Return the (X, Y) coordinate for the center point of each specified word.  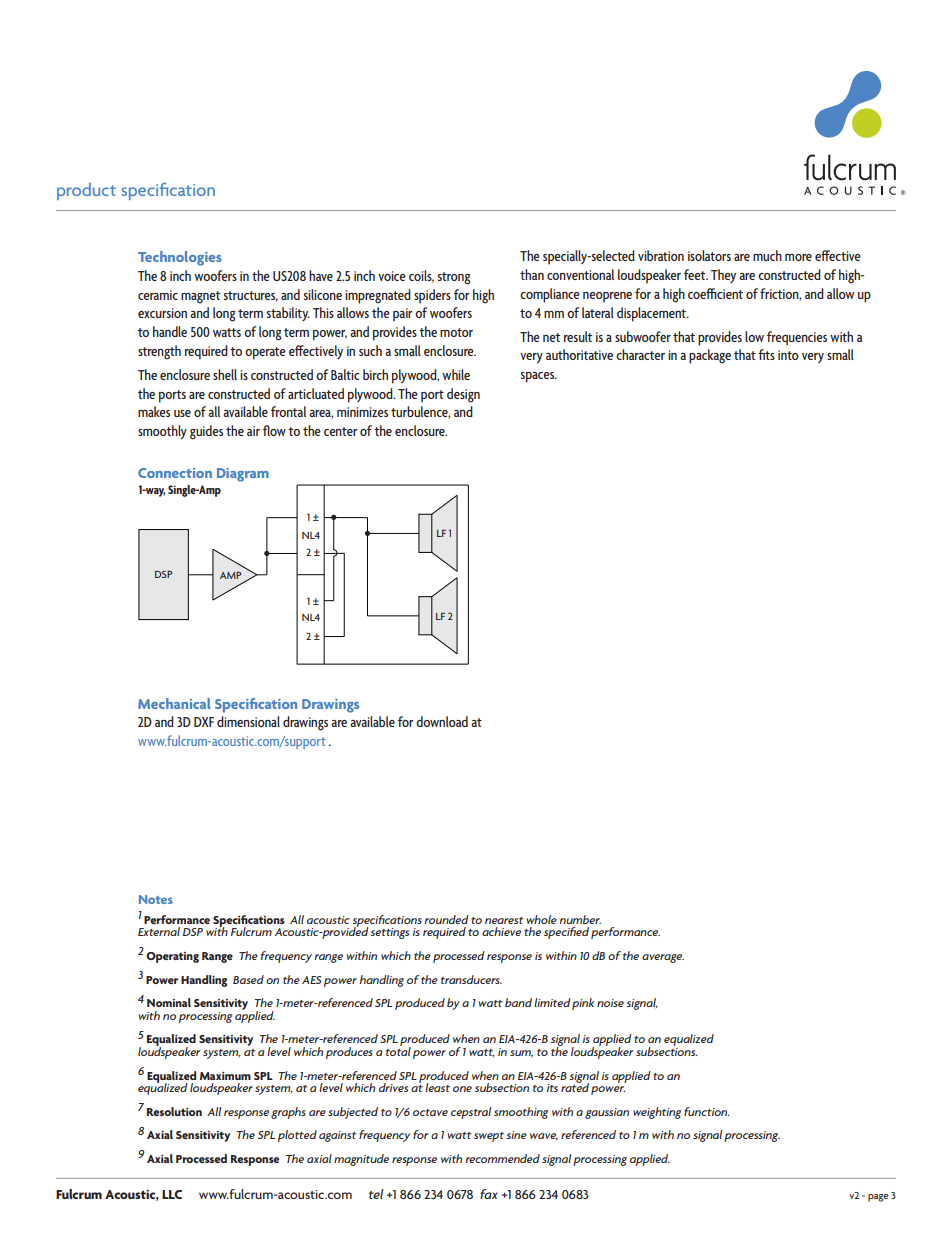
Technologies (180, 258)
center (341, 431)
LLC (172, 1194)
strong (454, 278)
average (663, 958)
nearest (504, 920)
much (767, 255)
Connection (175, 473)
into (788, 355)
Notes (156, 899)
